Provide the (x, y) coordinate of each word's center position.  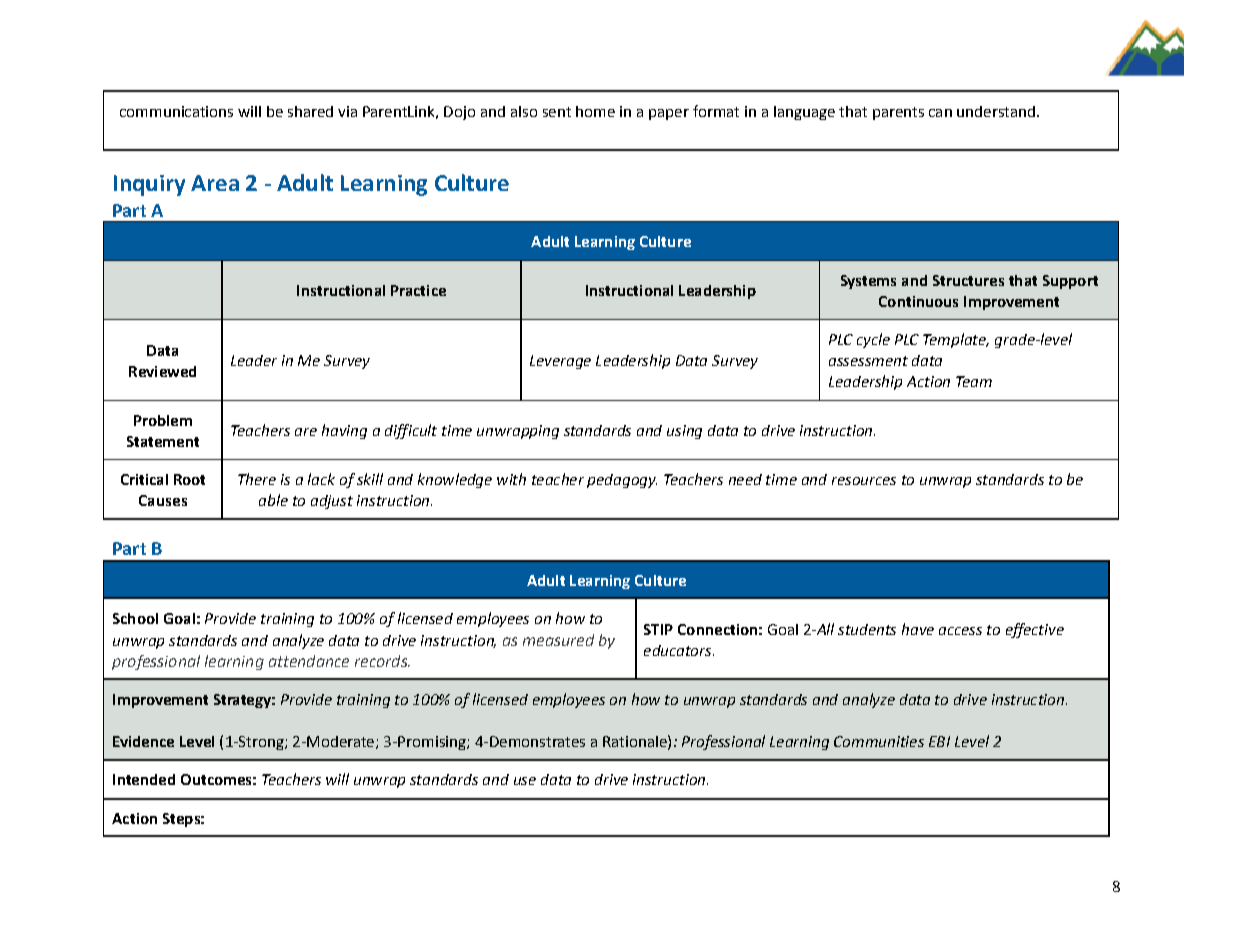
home (595, 111)
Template (955, 340)
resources (864, 481)
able (273, 500)
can (940, 113)
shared (310, 111)
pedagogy (622, 481)
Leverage (560, 362)
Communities (879, 741)
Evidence (143, 741)
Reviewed (162, 371)
